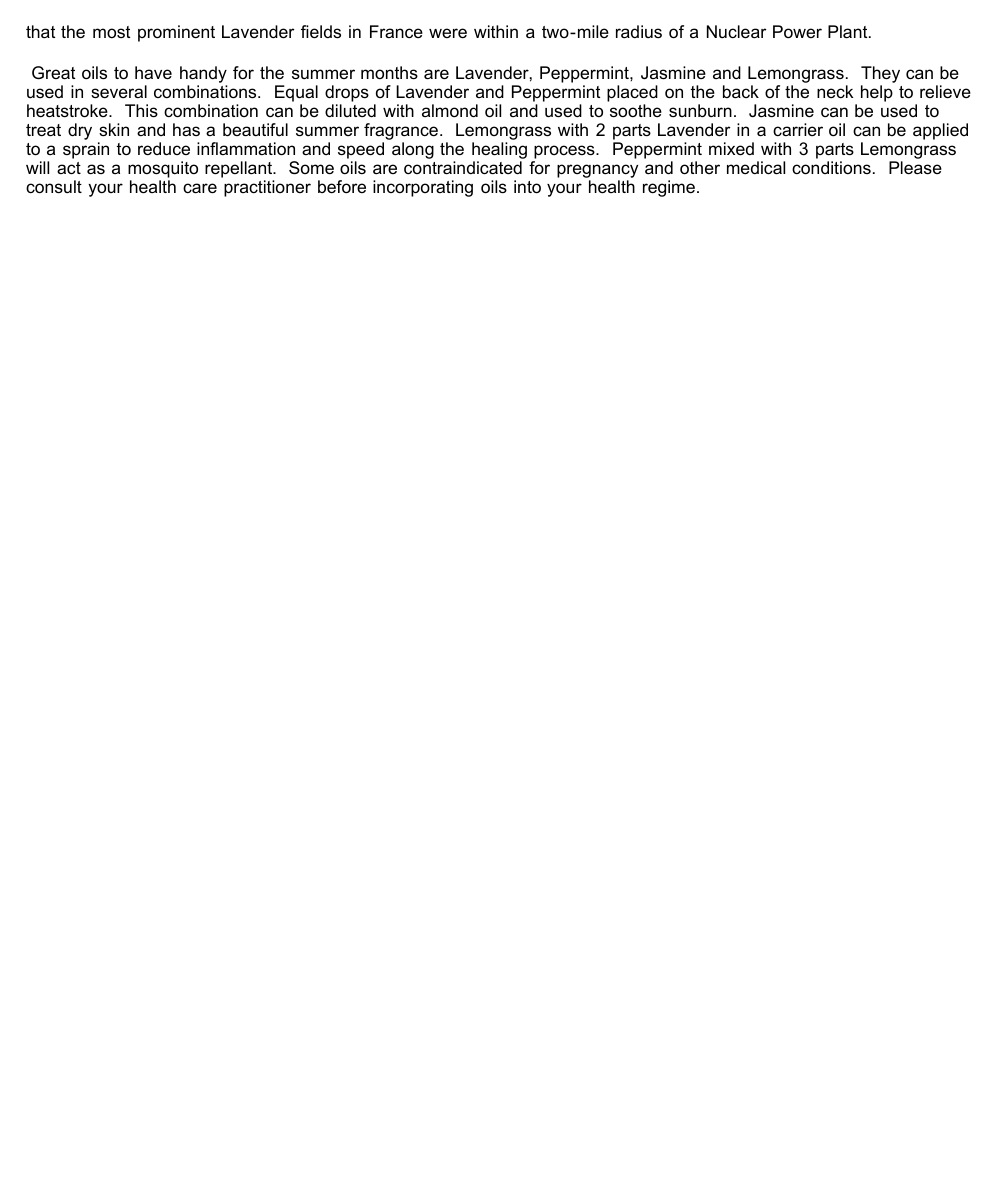 This screenshot has width=1005, height=1204. What do you see at coordinates (114, 130) in the screenshot?
I see `skin` at bounding box center [114, 130].
